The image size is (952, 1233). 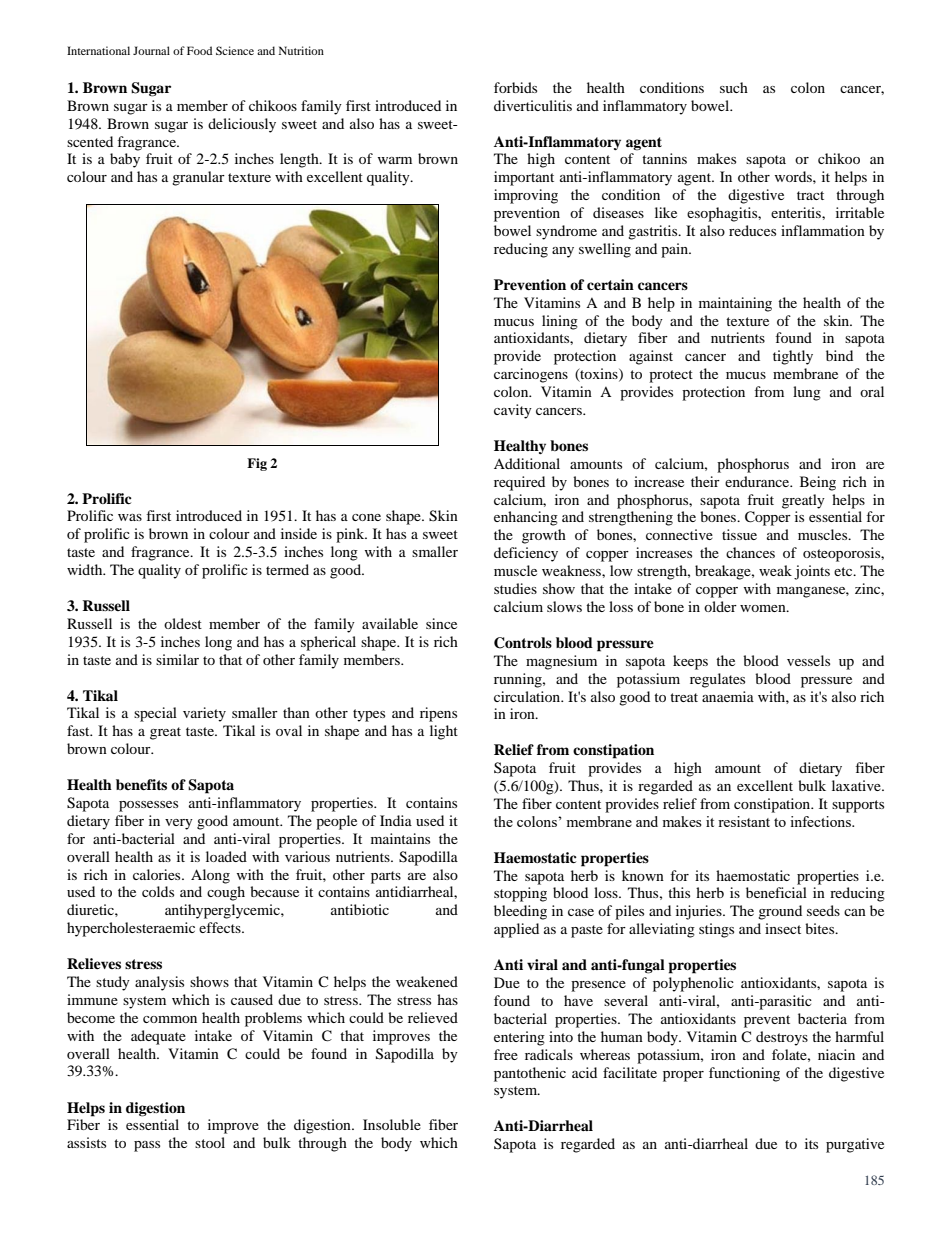 I want to click on ground, so click(x=780, y=912).
